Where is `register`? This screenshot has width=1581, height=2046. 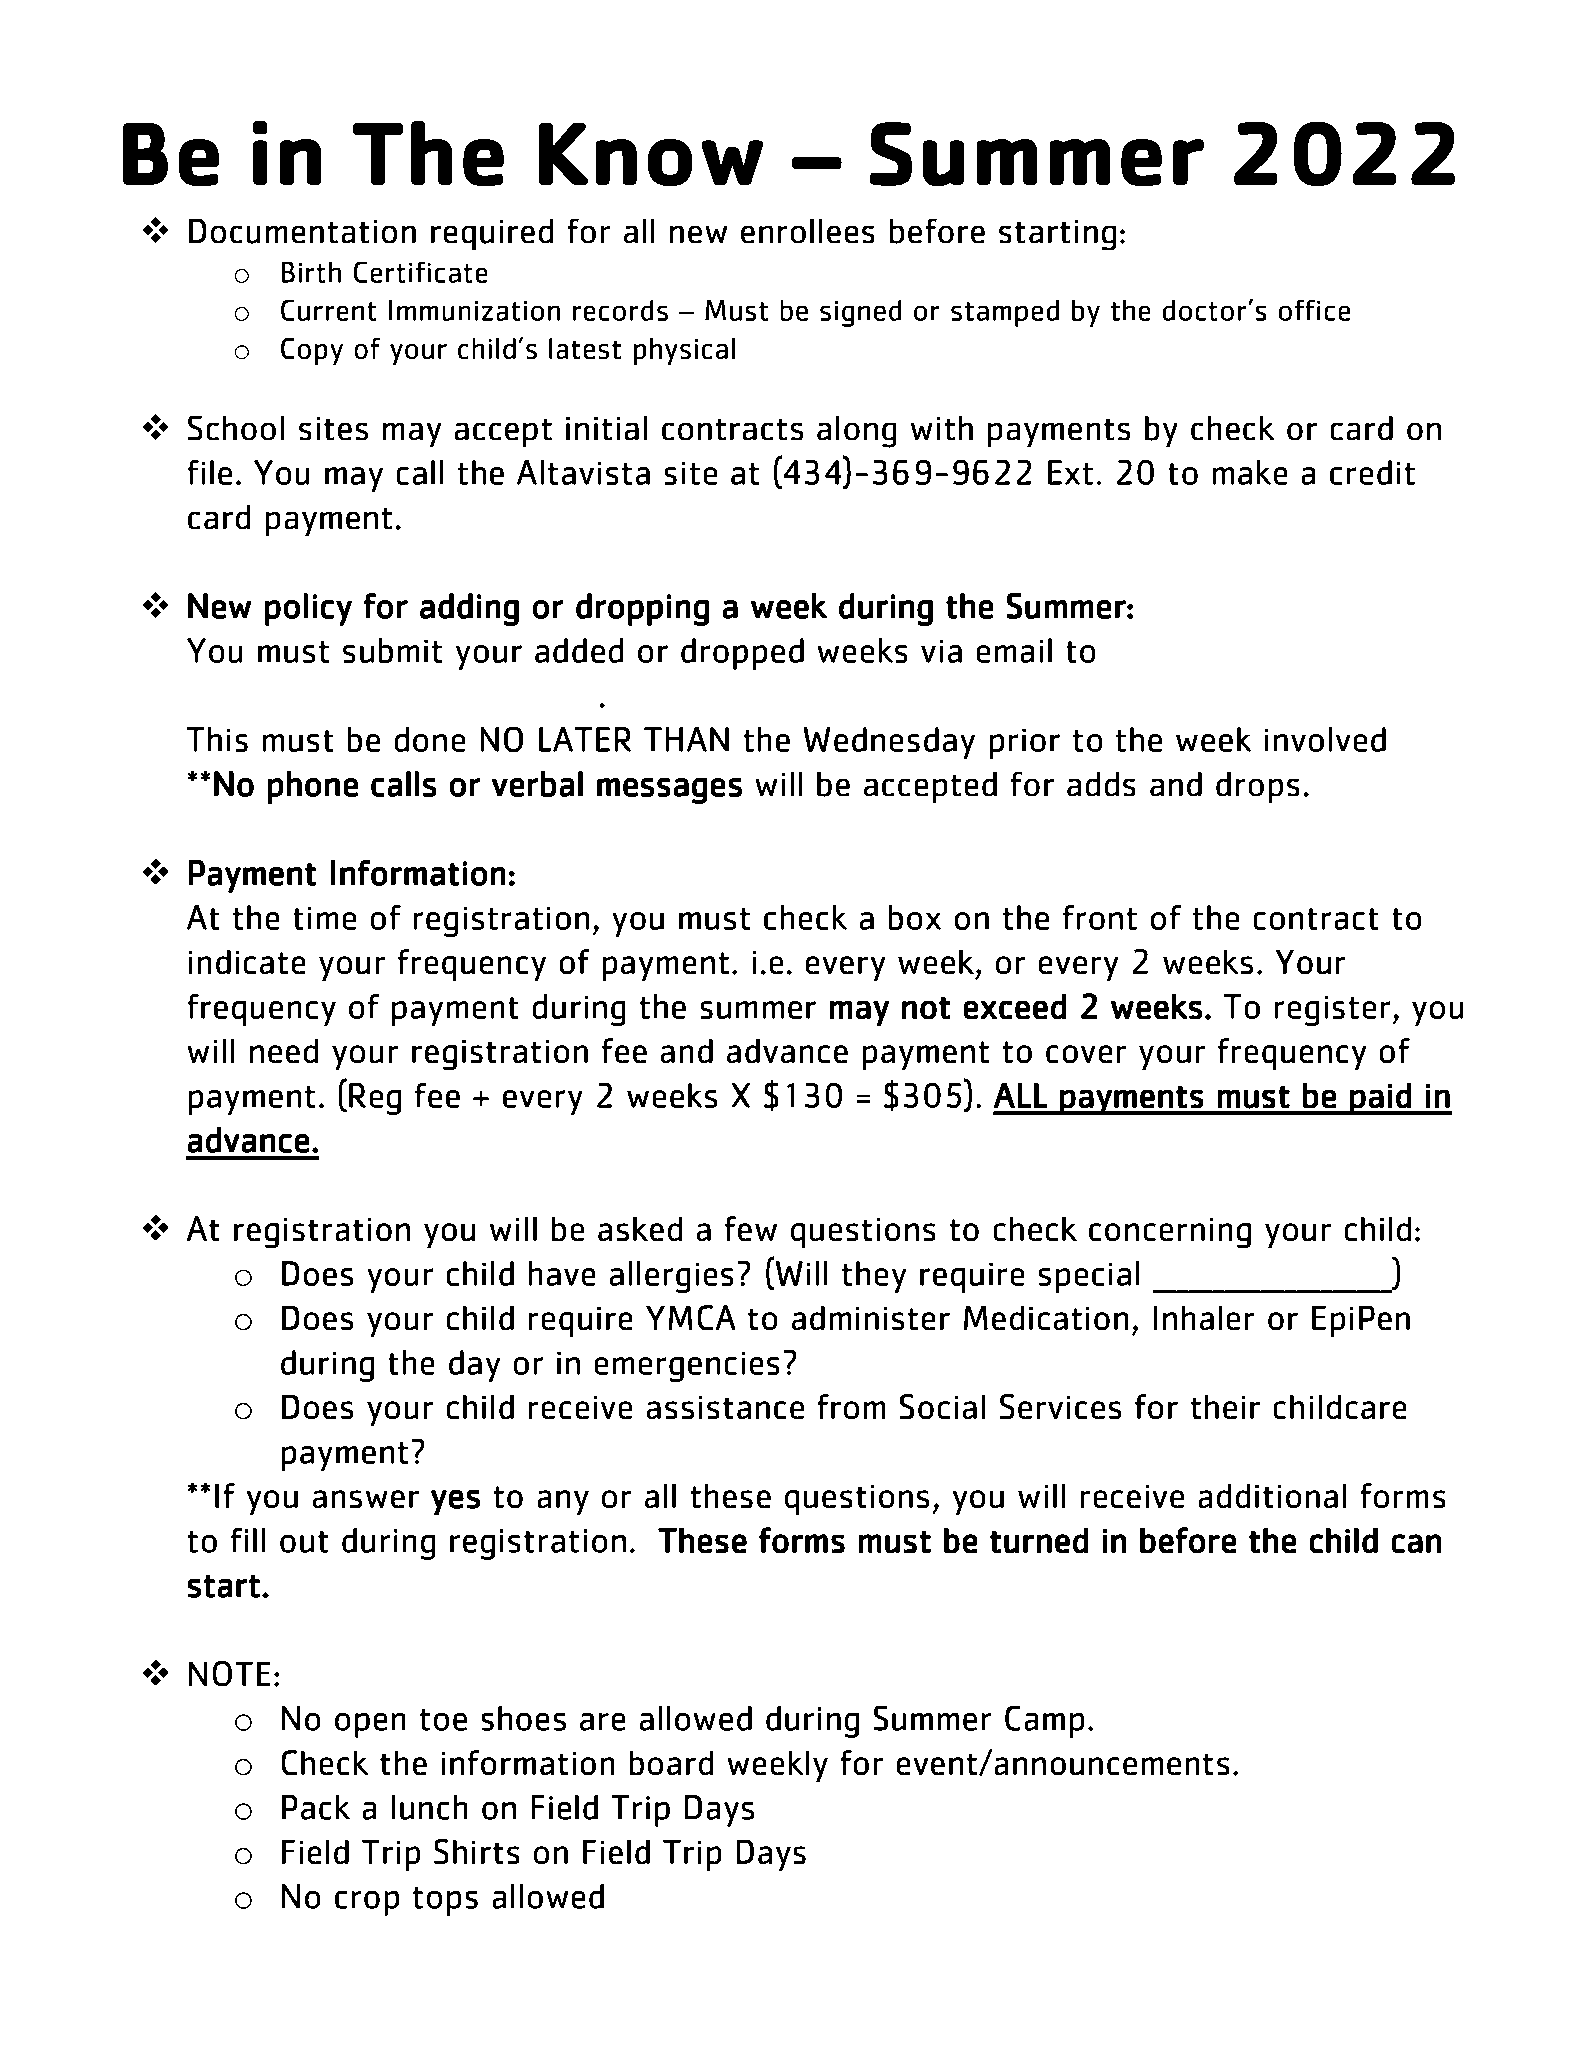 register is located at coordinates (1332, 1010).
